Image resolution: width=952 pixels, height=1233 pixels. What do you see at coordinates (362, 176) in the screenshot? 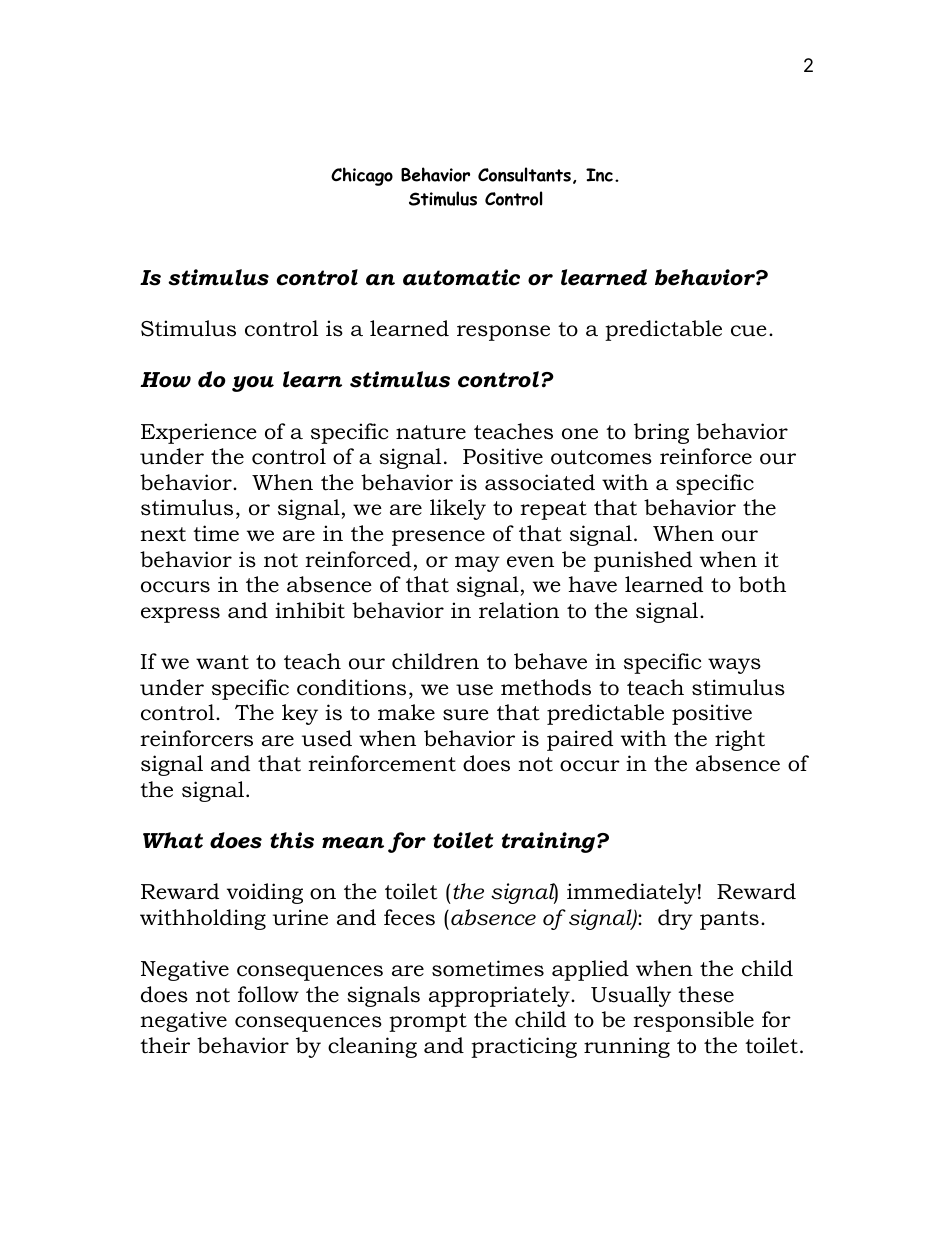
I see `Chicago` at bounding box center [362, 176].
